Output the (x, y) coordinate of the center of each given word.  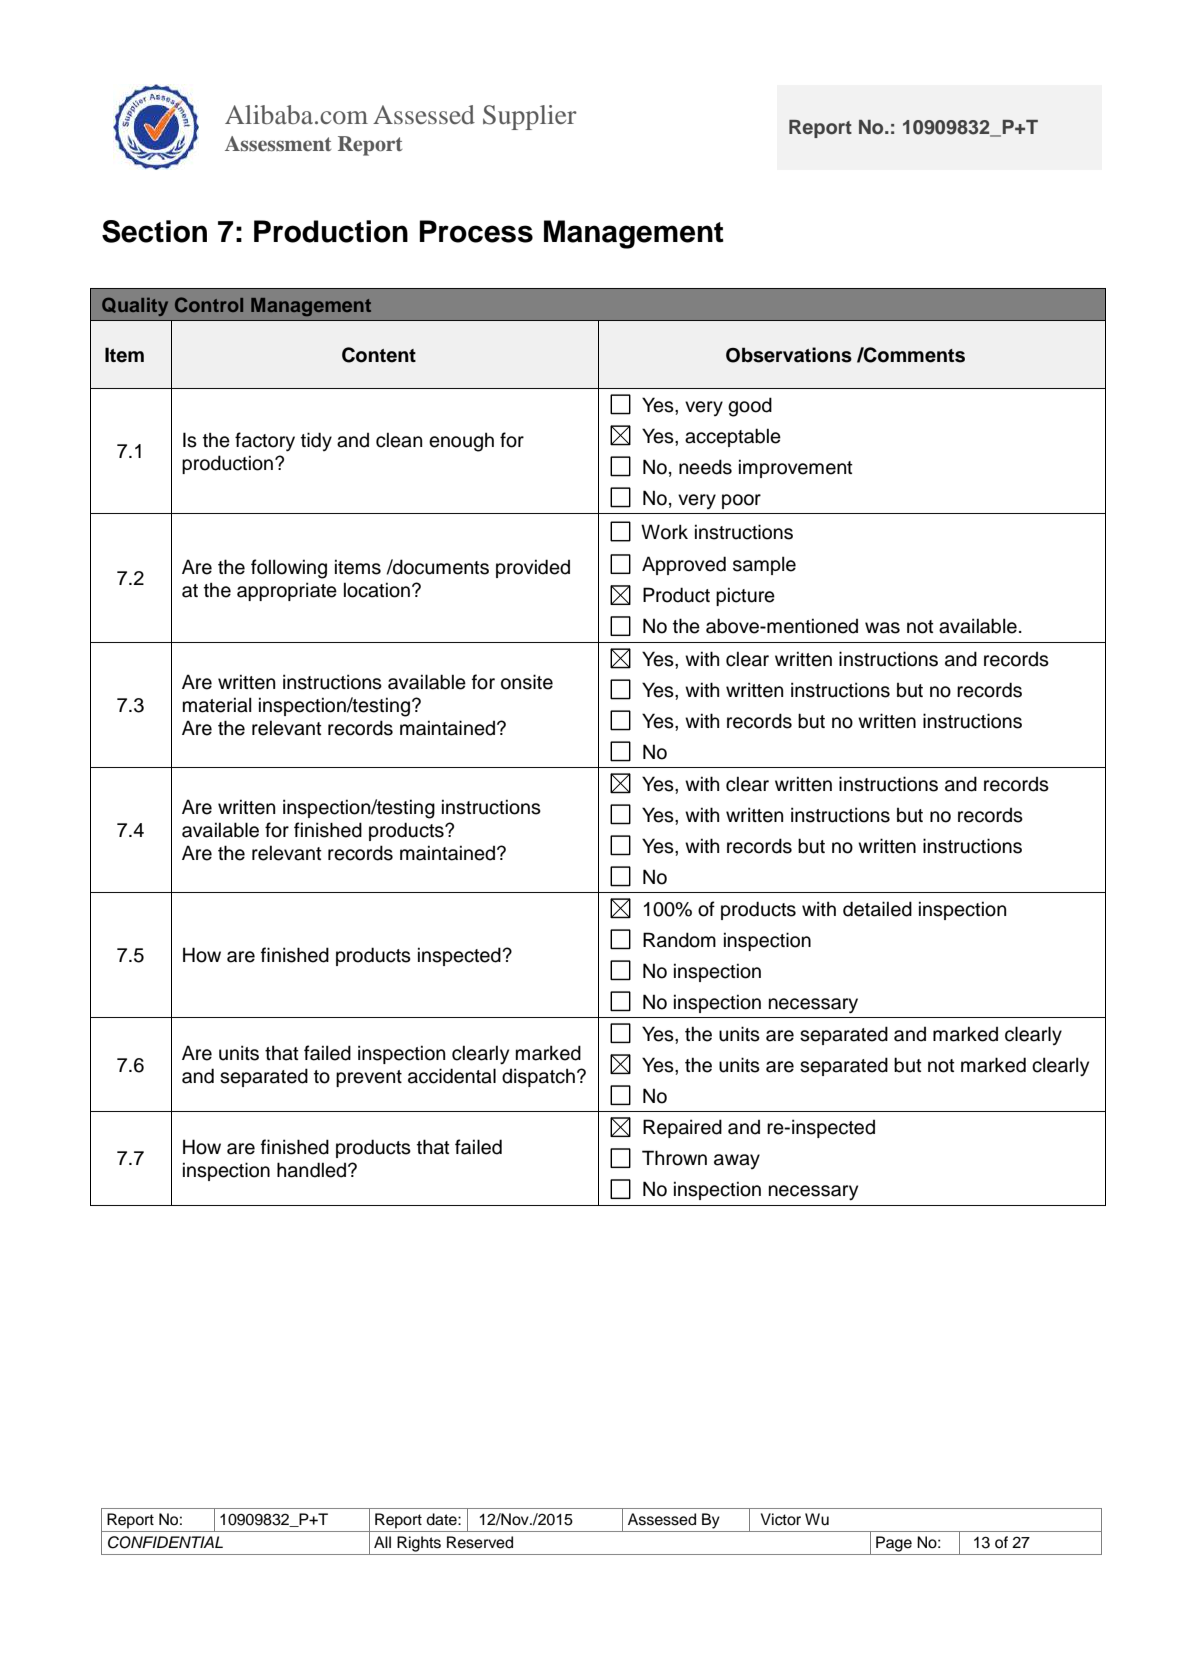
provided (533, 568)
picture (745, 596)
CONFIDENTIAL (165, 1542)
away (737, 1161)
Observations (789, 355)
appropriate (287, 591)
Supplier (530, 117)
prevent (369, 1078)
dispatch (538, 1077)
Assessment (278, 143)
